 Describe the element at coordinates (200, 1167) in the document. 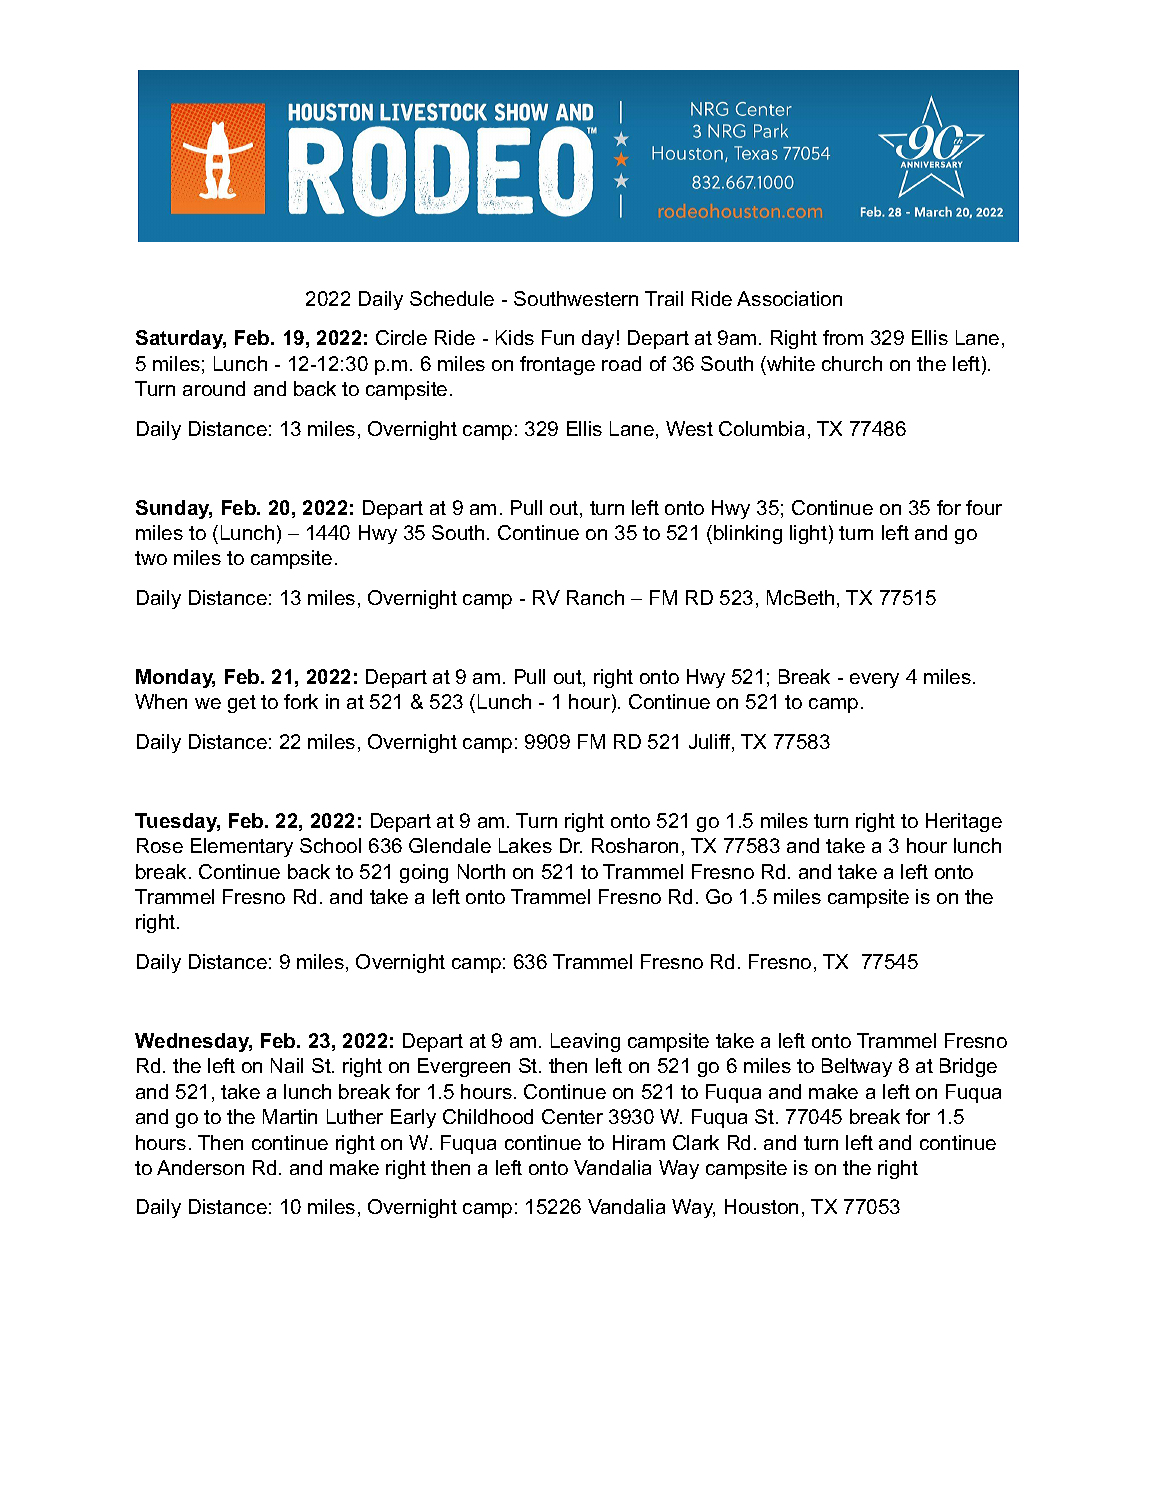

I see `Anderson` at that location.
